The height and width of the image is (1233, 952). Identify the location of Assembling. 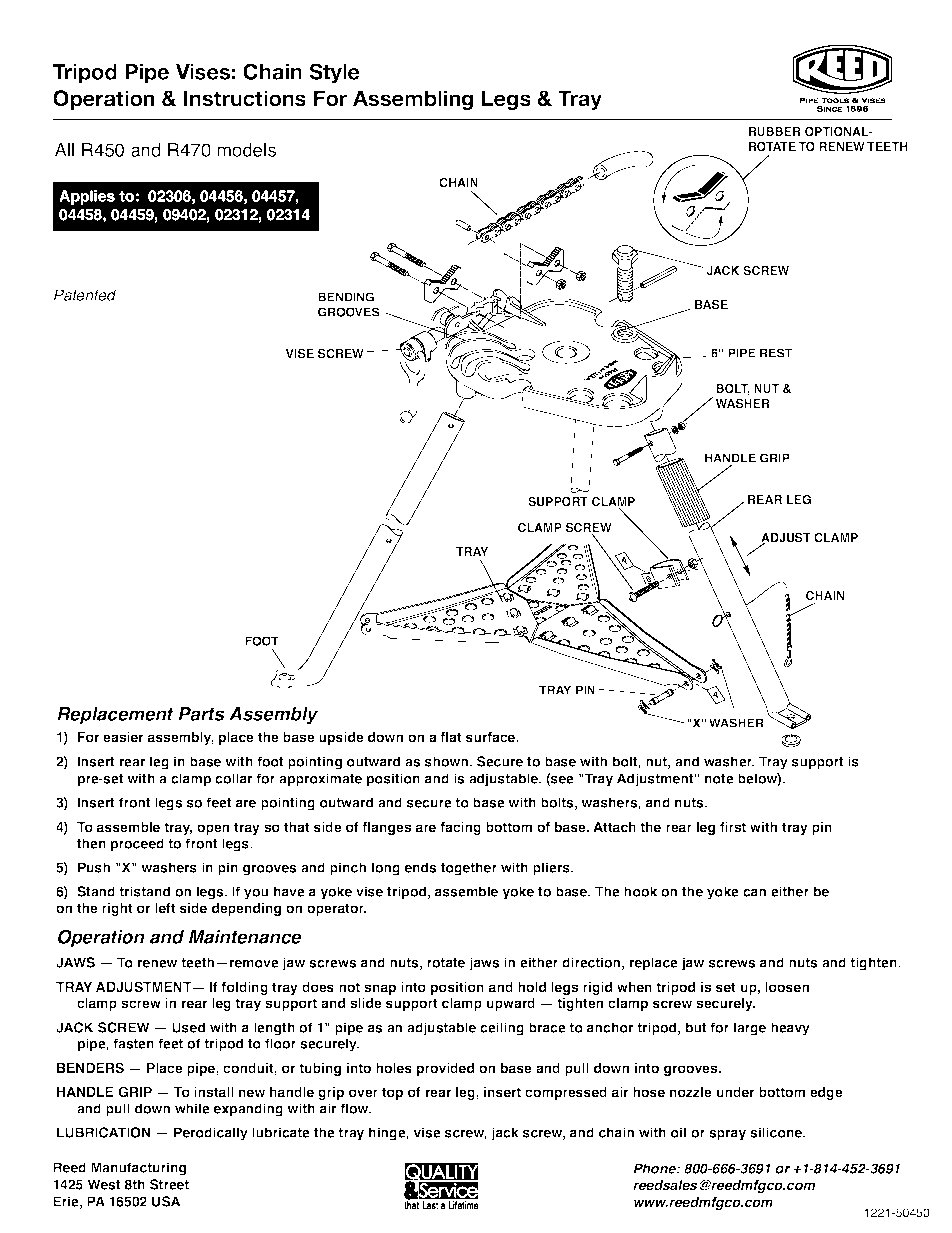
(413, 100).
